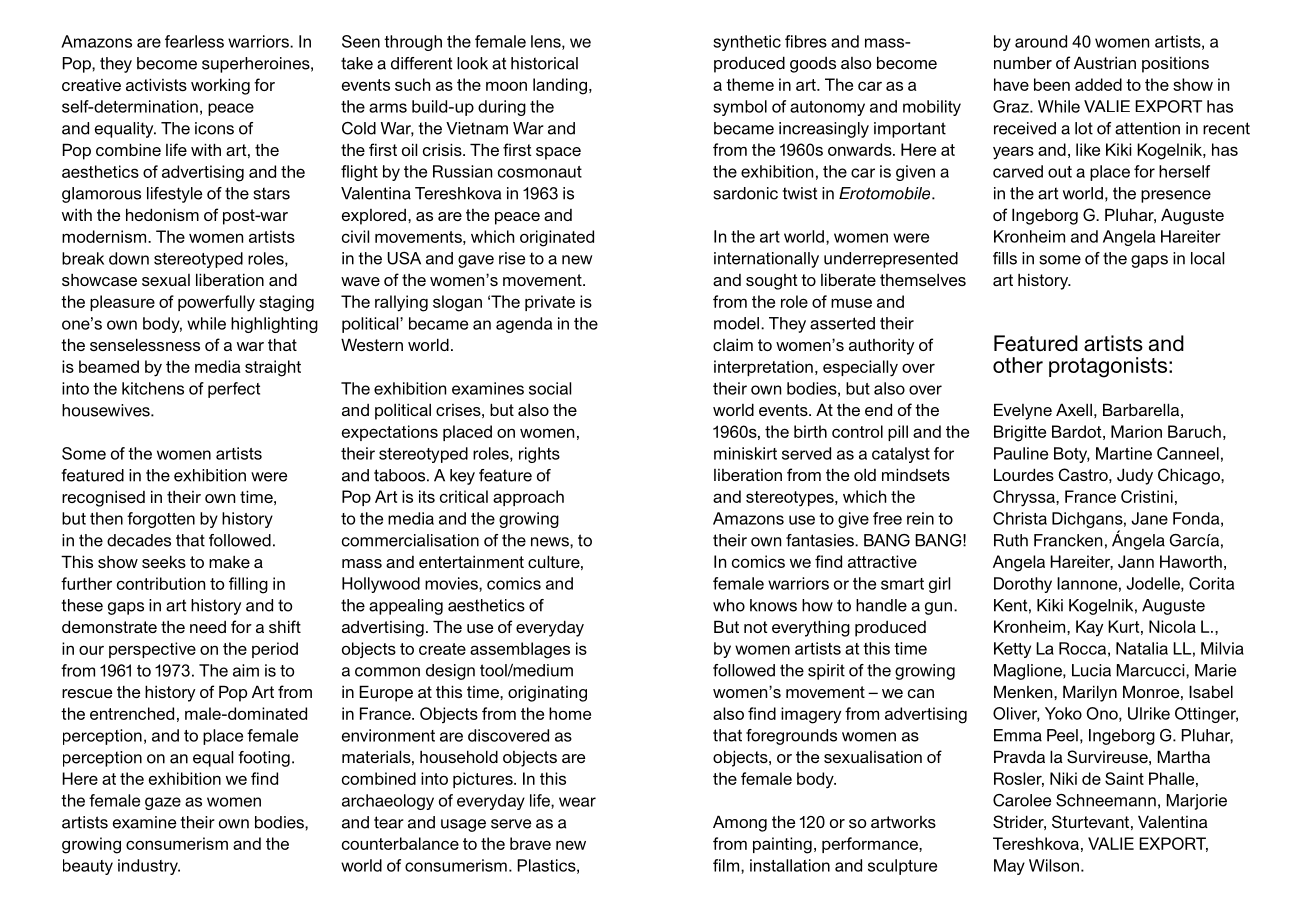  I want to click on industry, so click(149, 867).
